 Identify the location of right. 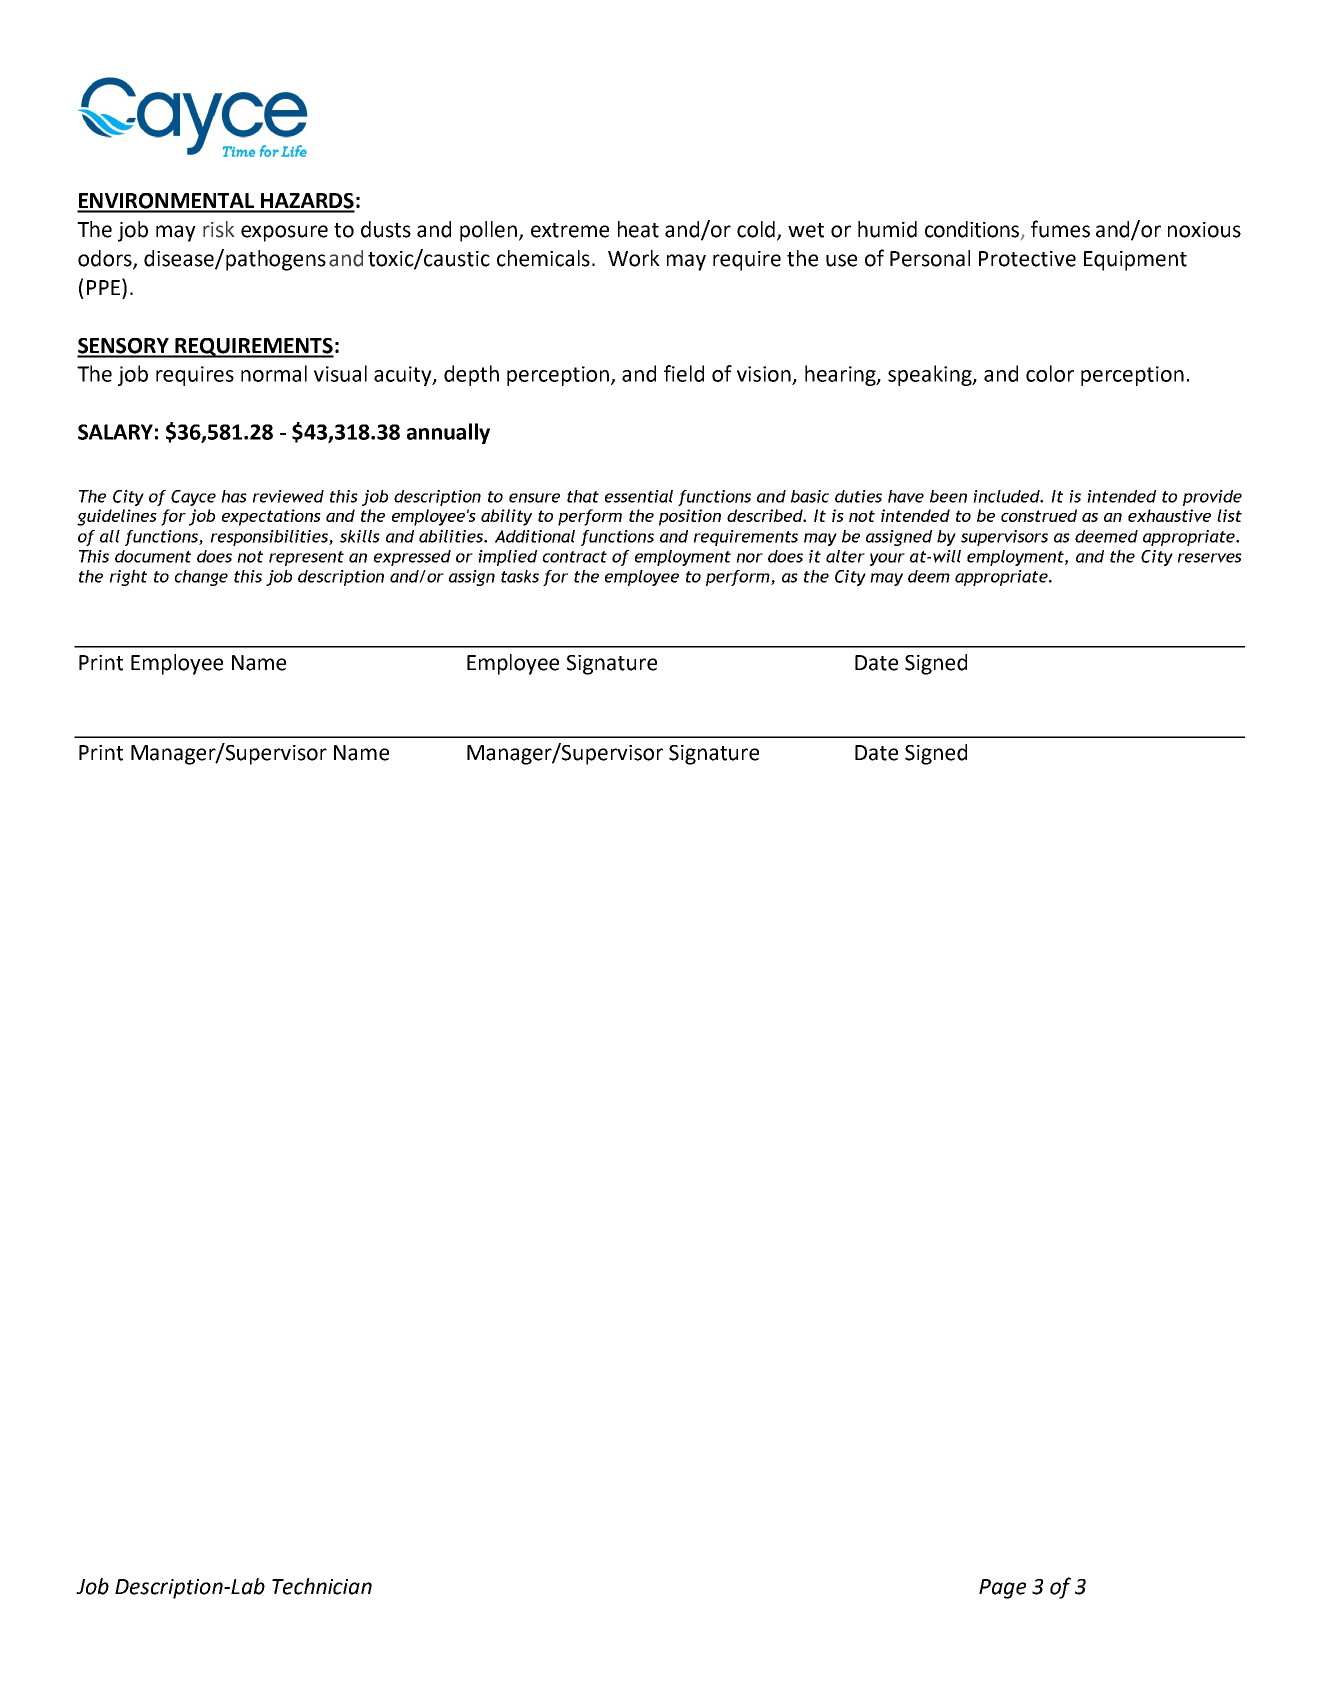
(128, 578).
